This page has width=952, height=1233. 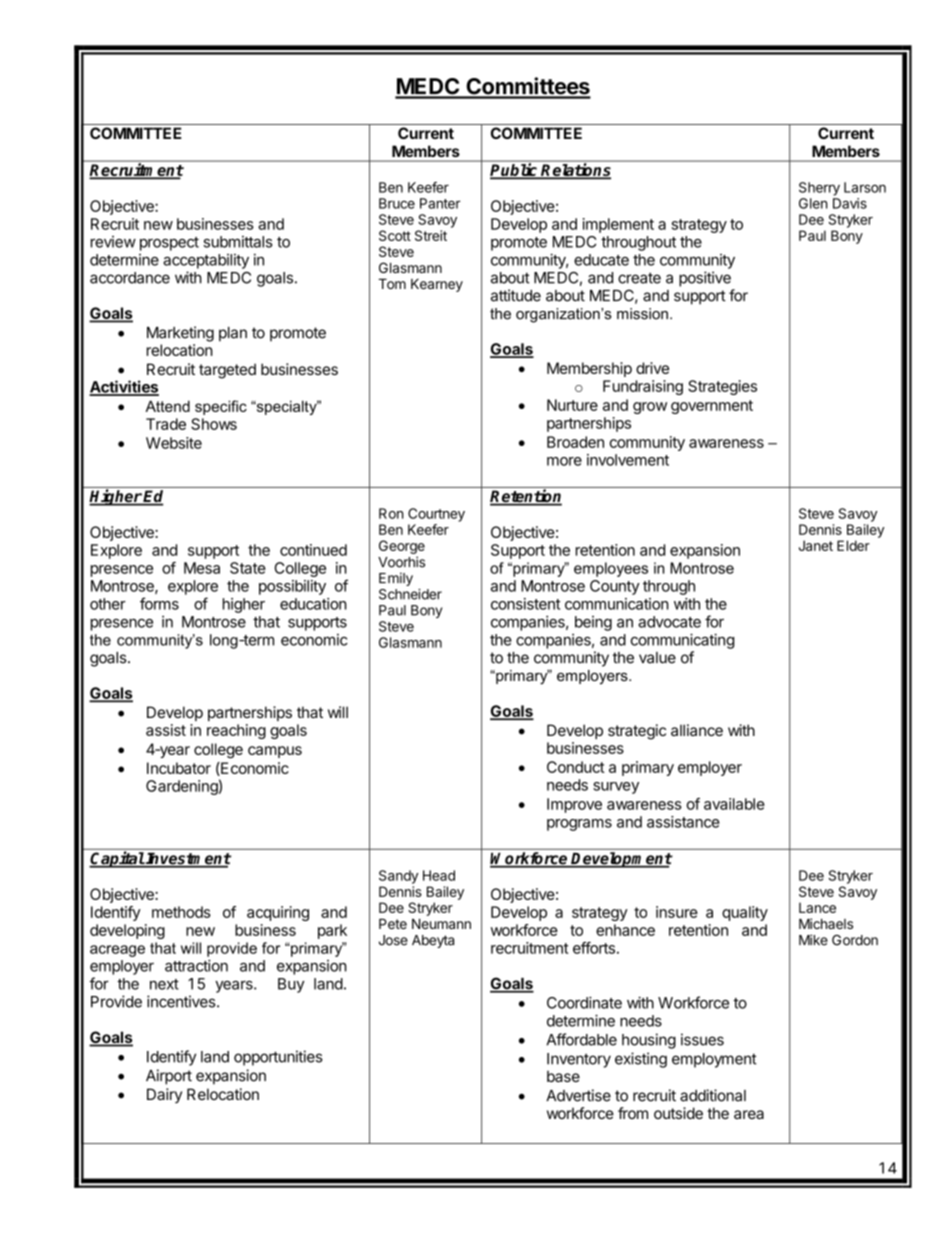 What do you see at coordinates (159, 603) in the page?
I see `forms` at bounding box center [159, 603].
